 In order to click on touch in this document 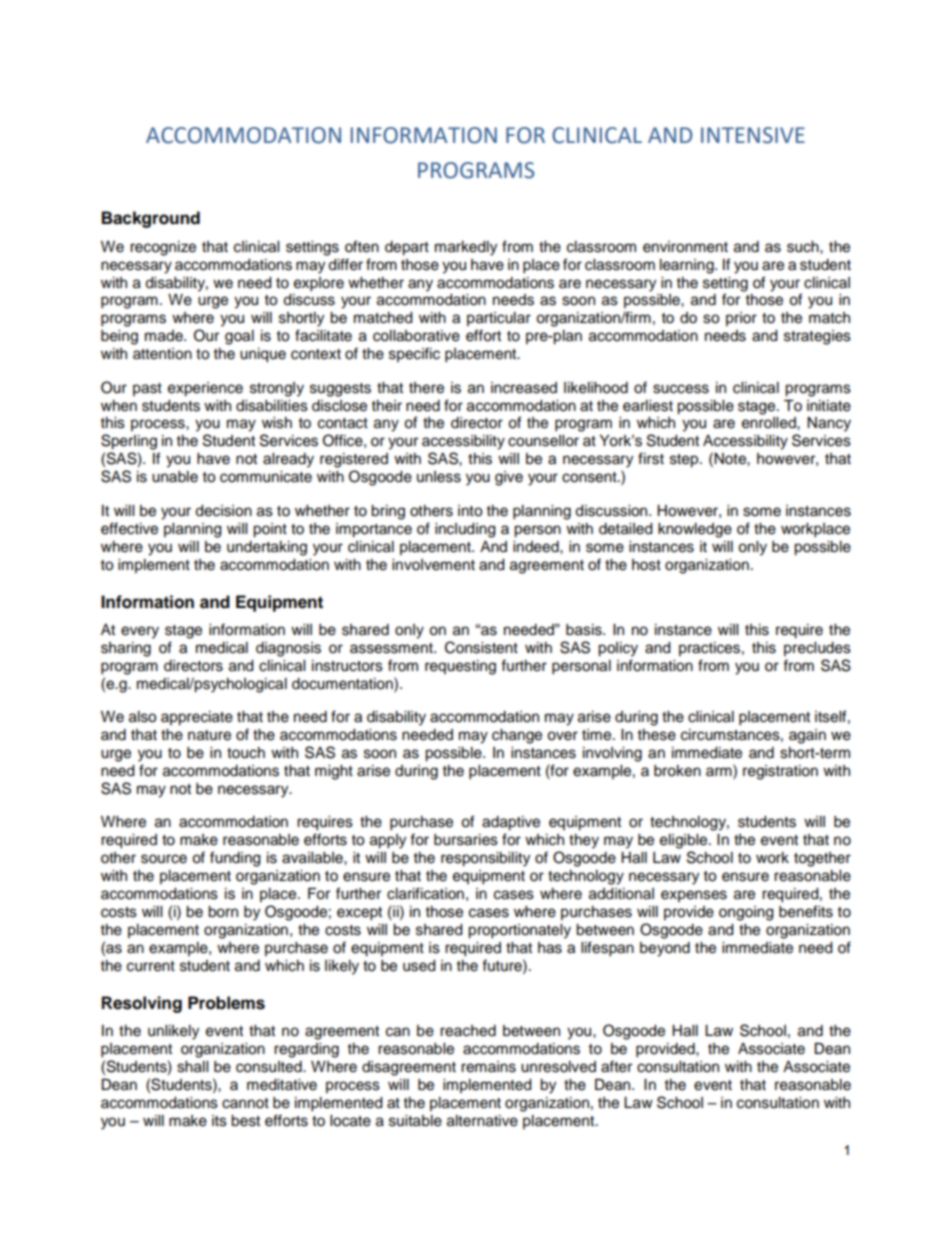, I will do `click(246, 753)`.
